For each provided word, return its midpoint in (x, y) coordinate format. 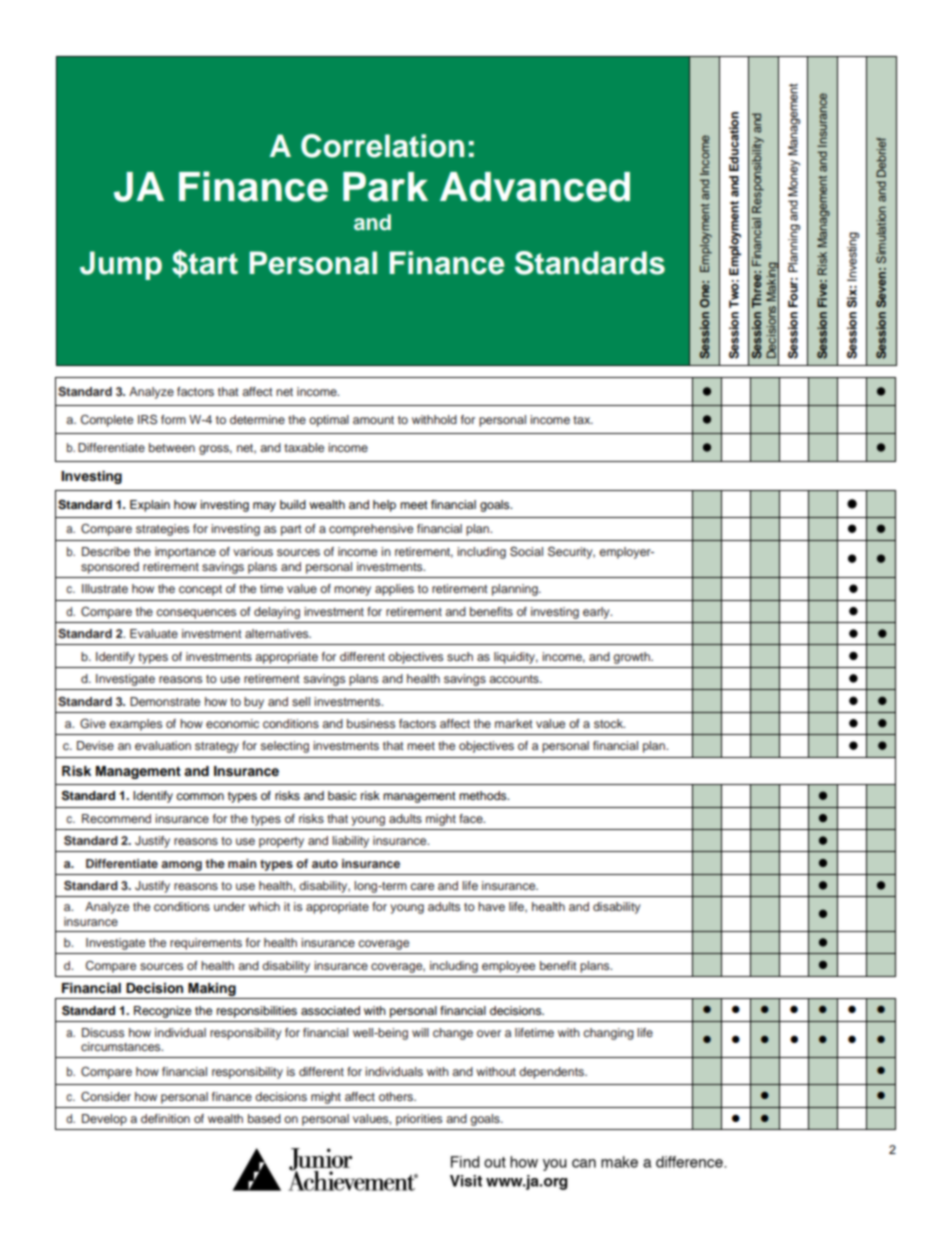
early (597, 613)
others (397, 1096)
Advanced (535, 187)
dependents (553, 1073)
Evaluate (154, 633)
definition (165, 1118)
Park (385, 187)
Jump (121, 265)
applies (394, 590)
